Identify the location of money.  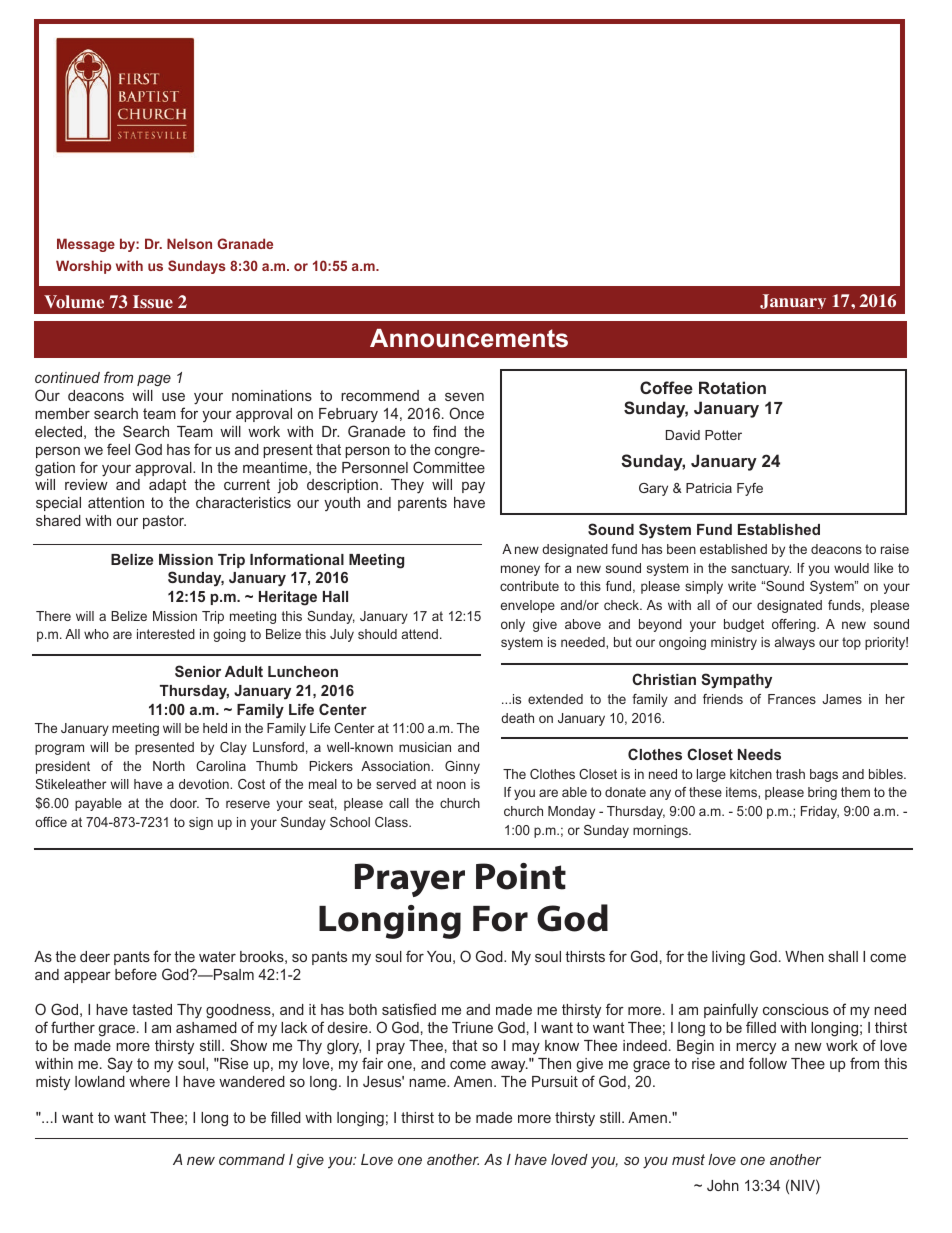
(520, 570).
